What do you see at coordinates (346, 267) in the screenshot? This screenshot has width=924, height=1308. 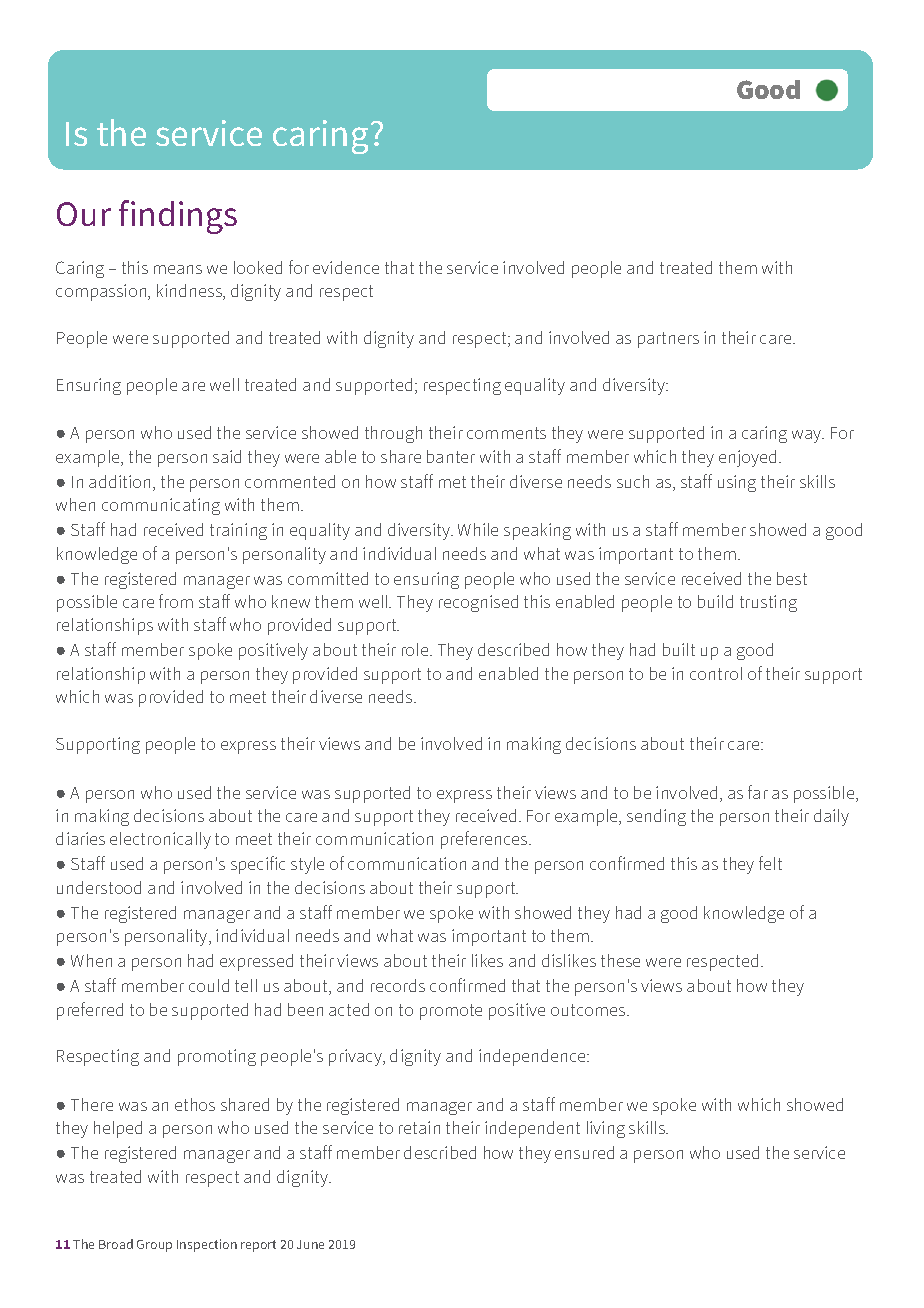 I see `evidence` at bounding box center [346, 267].
